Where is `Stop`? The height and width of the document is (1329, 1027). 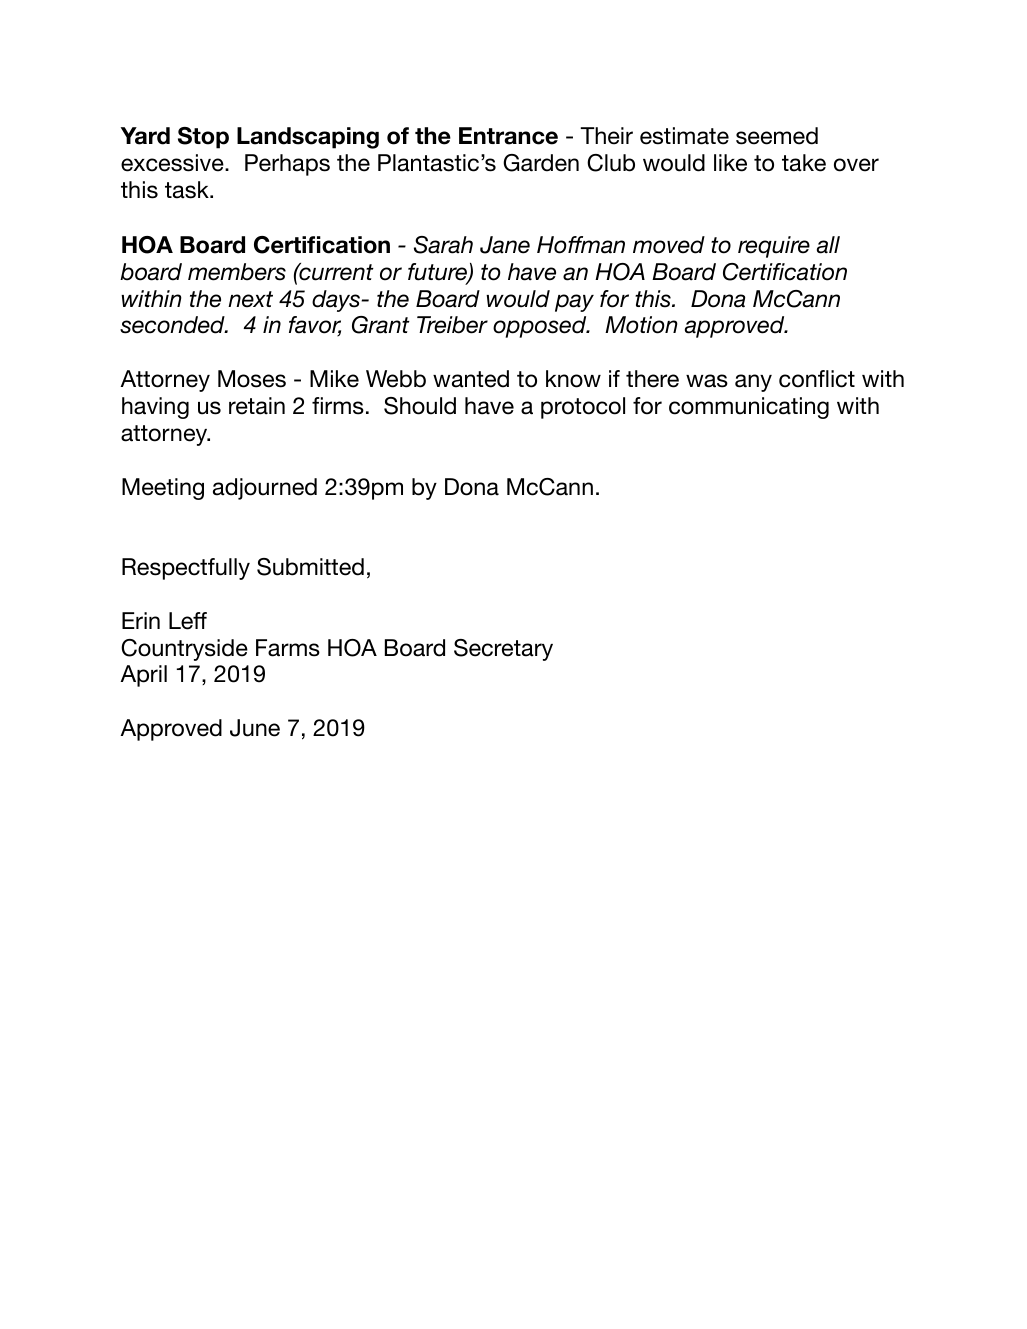 Stop is located at coordinates (203, 138).
